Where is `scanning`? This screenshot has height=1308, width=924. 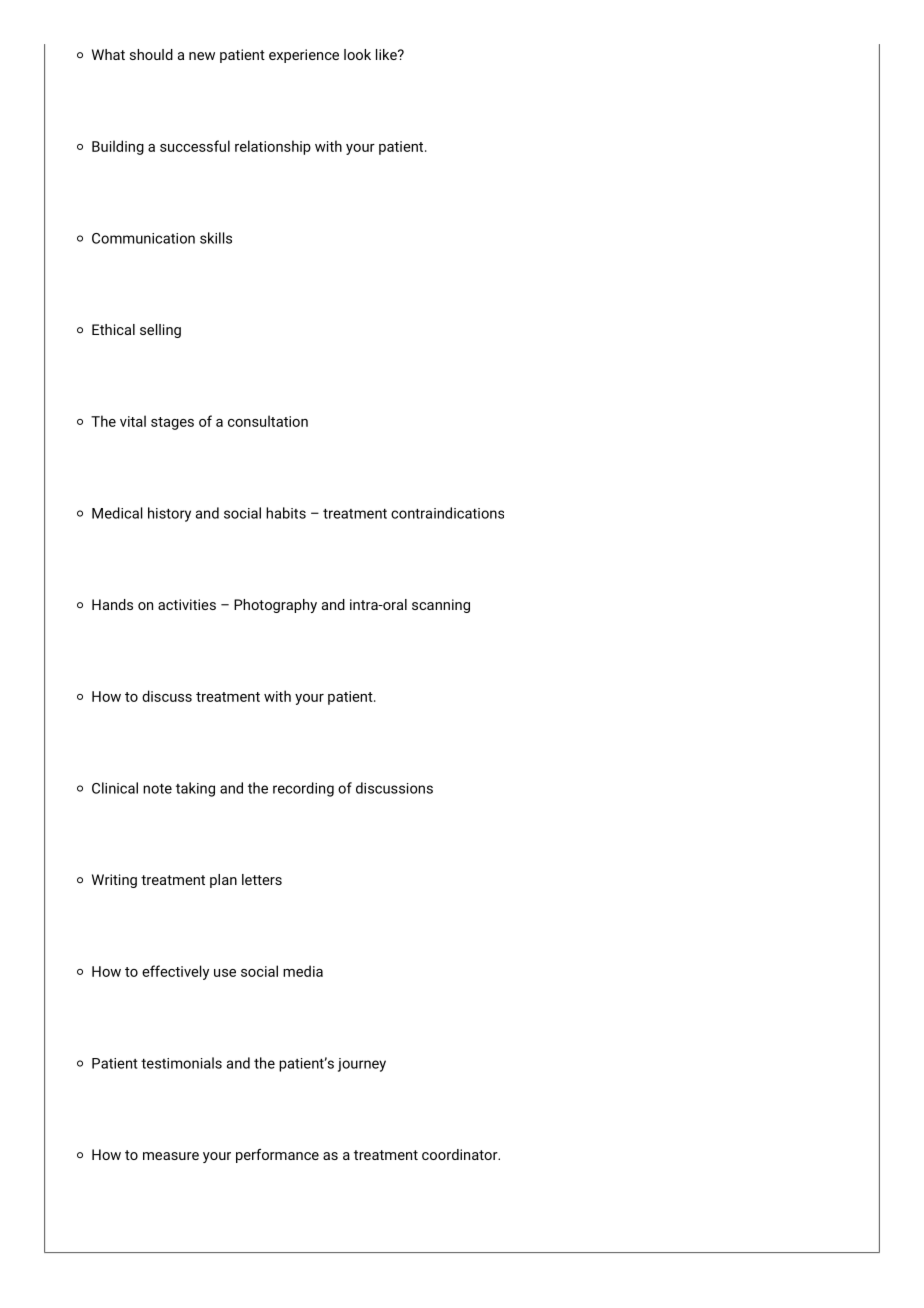
scanning is located at coordinates (441, 606).
